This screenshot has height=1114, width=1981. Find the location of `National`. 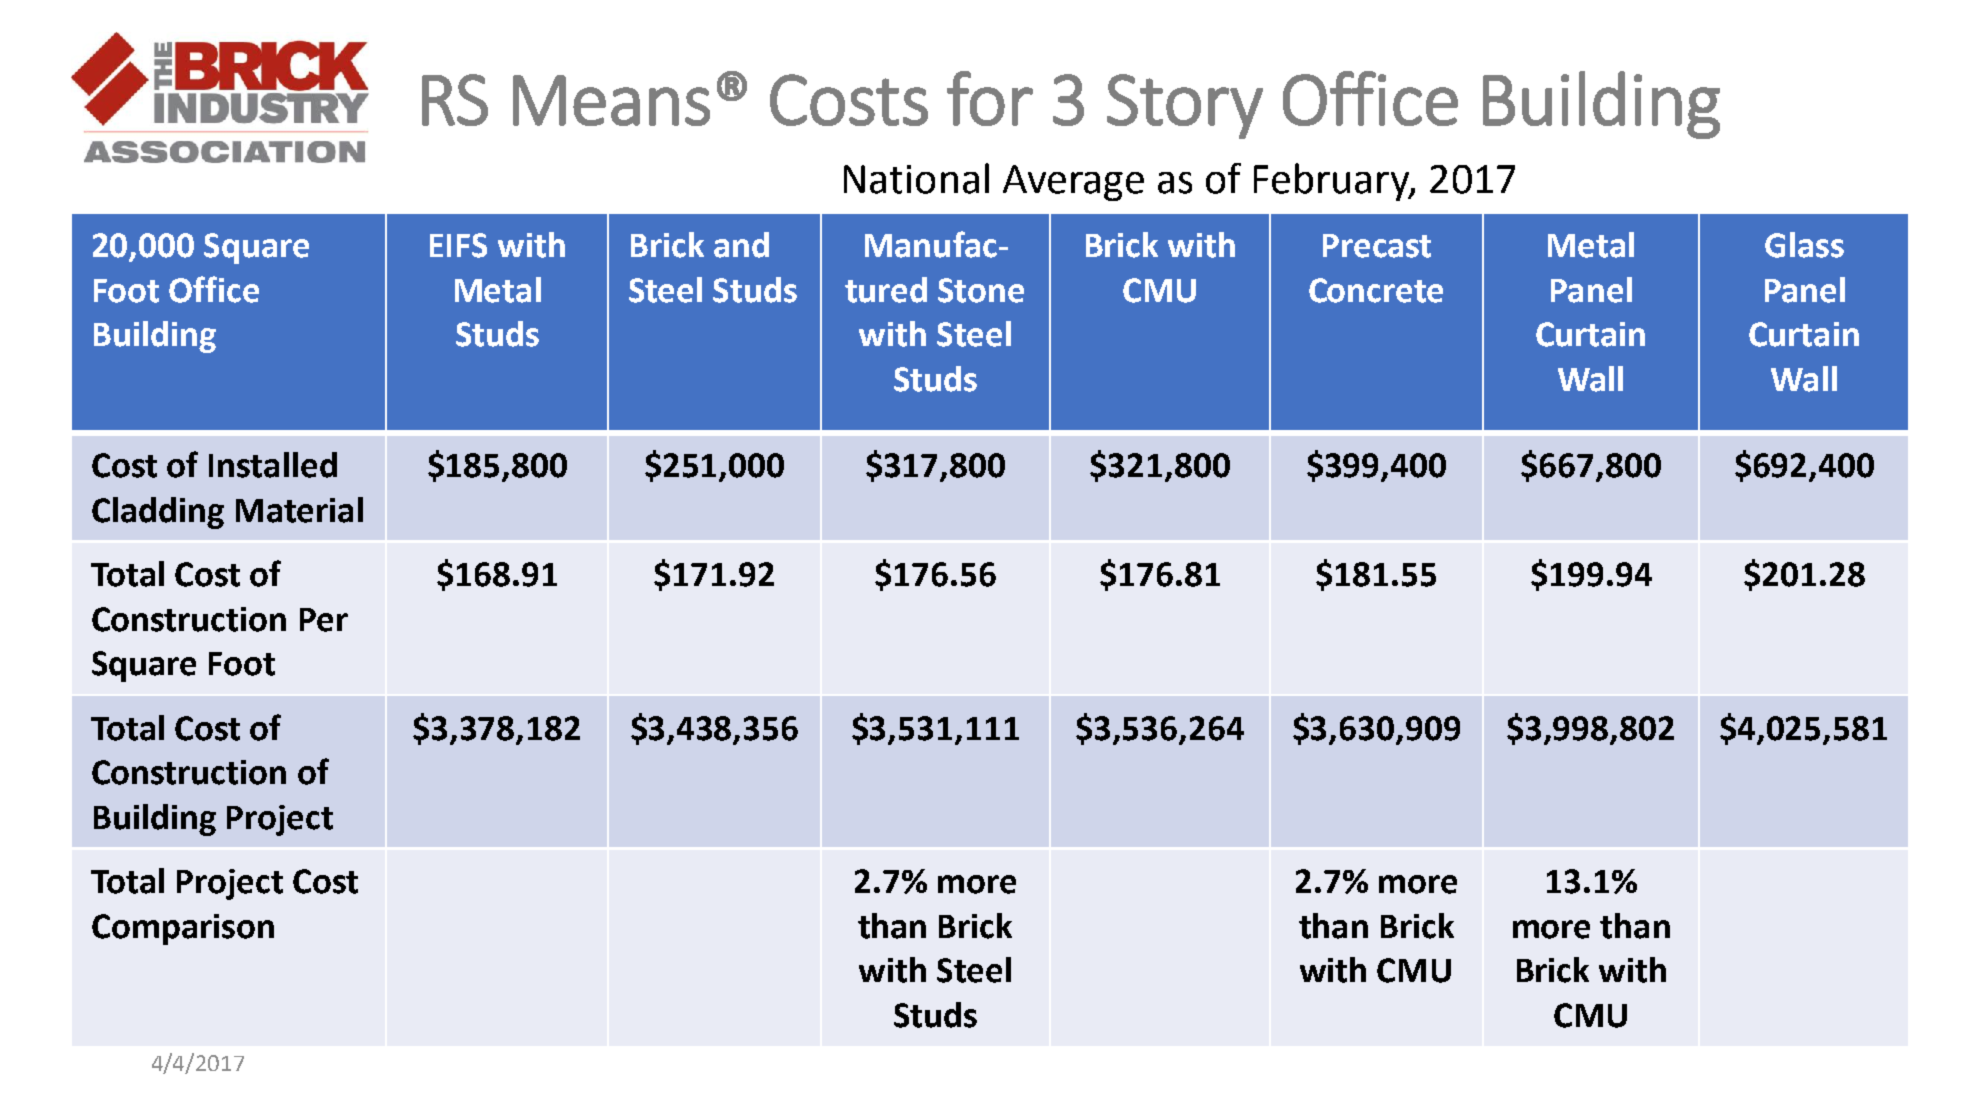

National is located at coordinates (916, 178).
